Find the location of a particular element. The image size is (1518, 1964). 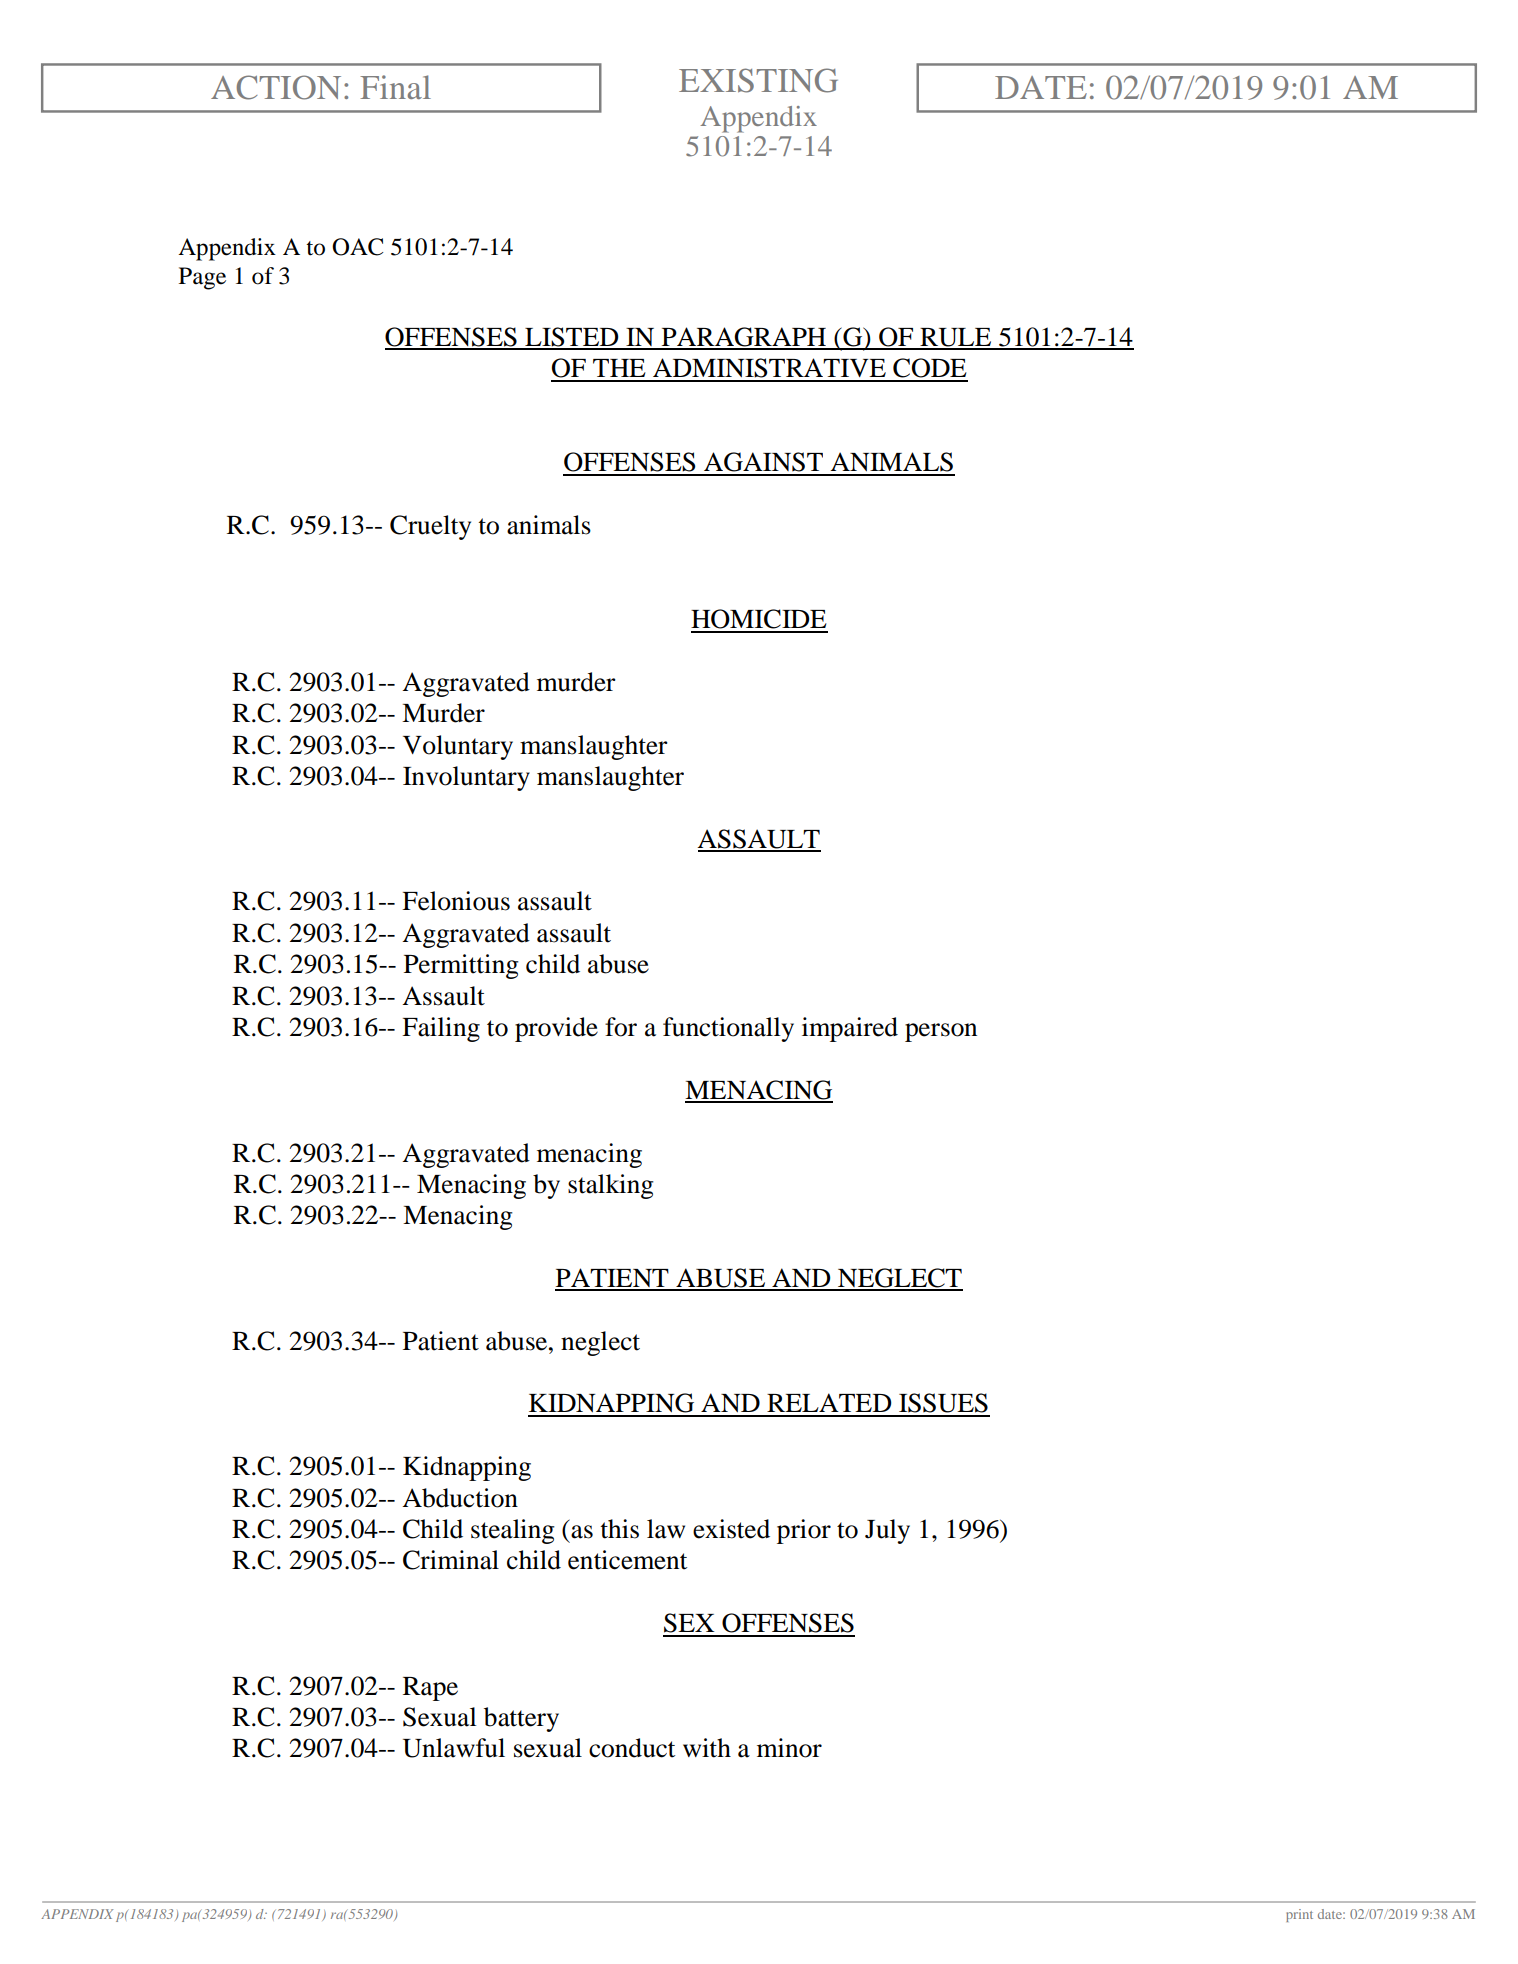

RULE is located at coordinates (956, 338).
